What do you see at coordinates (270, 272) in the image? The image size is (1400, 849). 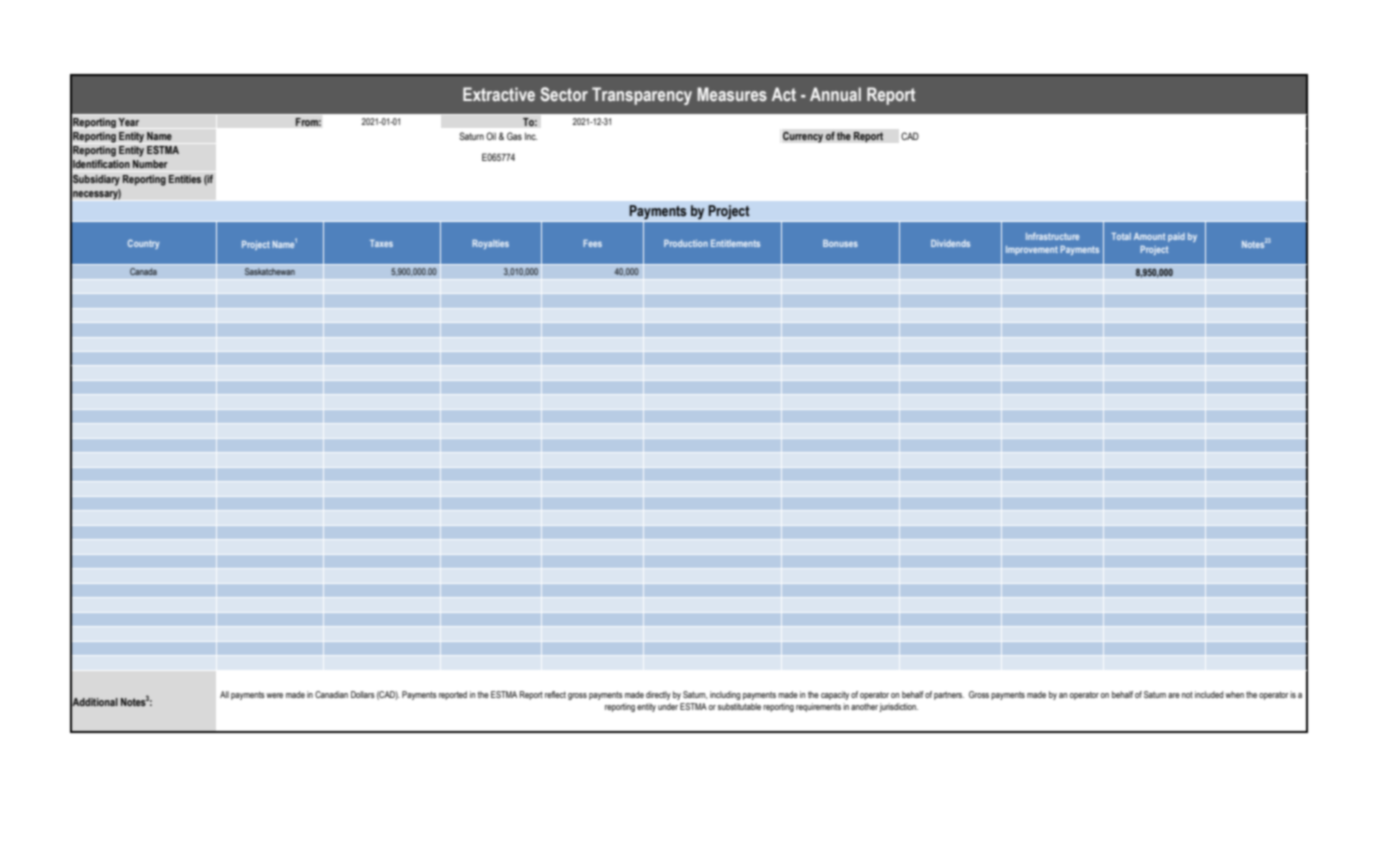 I see `Saskatchewan` at bounding box center [270, 272].
